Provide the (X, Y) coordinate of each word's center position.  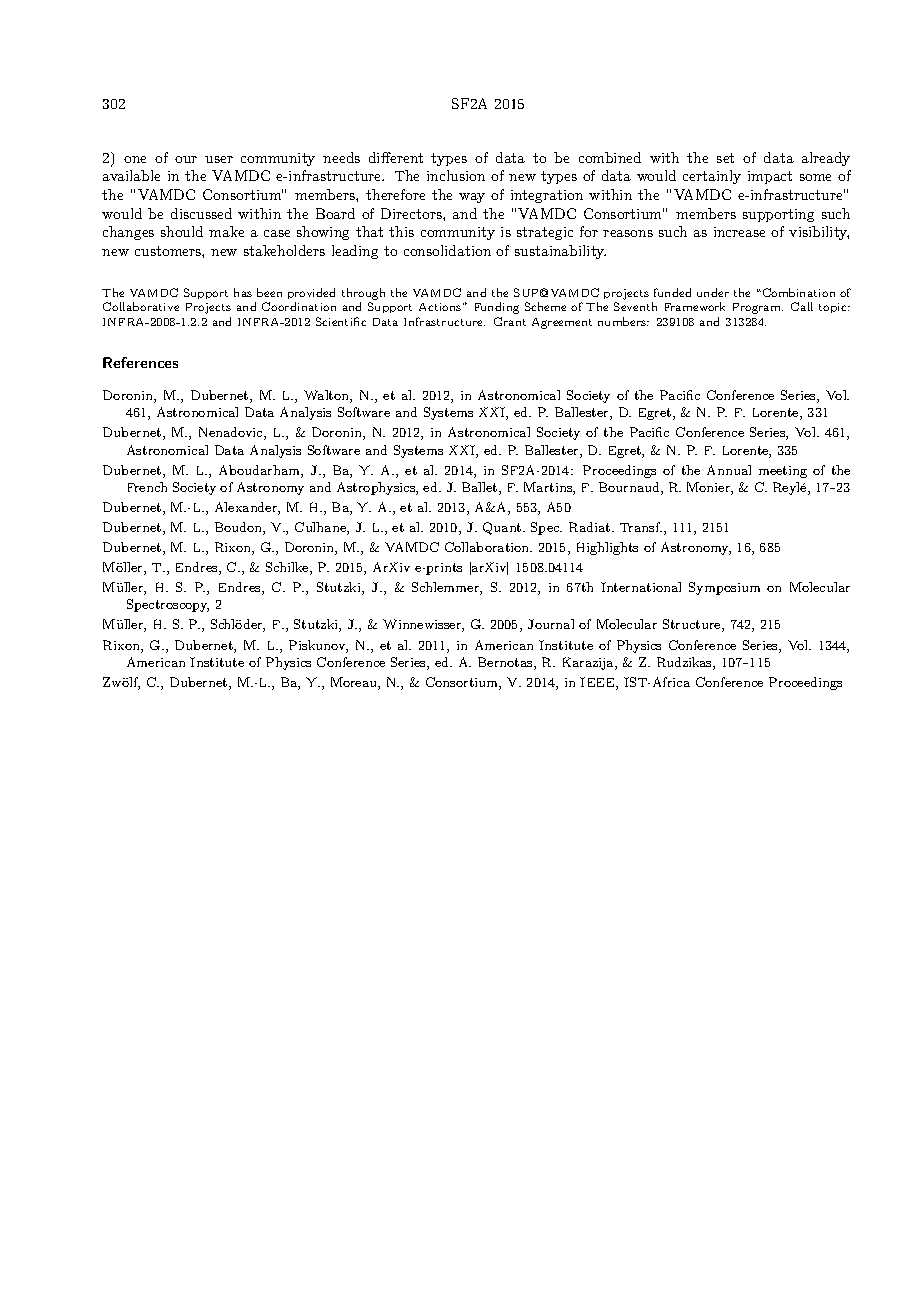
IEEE (598, 683)
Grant (510, 321)
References (140, 362)
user (219, 159)
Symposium (724, 588)
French (147, 487)
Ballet (481, 488)
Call (802, 306)
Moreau (355, 683)
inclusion (456, 175)
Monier (709, 488)
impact (770, 177)
